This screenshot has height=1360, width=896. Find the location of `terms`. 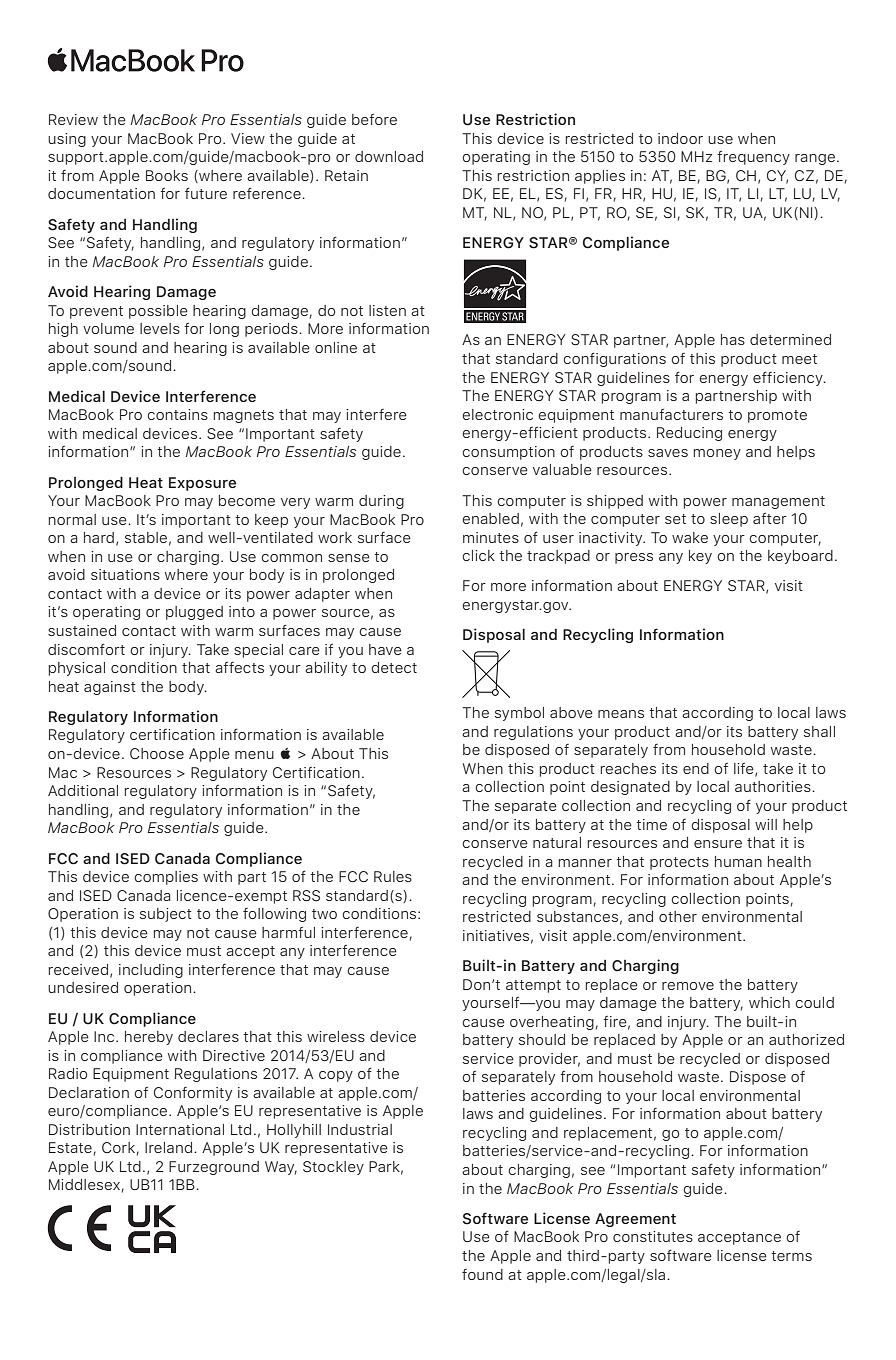

terms is located at coordinates (791, 1256).
